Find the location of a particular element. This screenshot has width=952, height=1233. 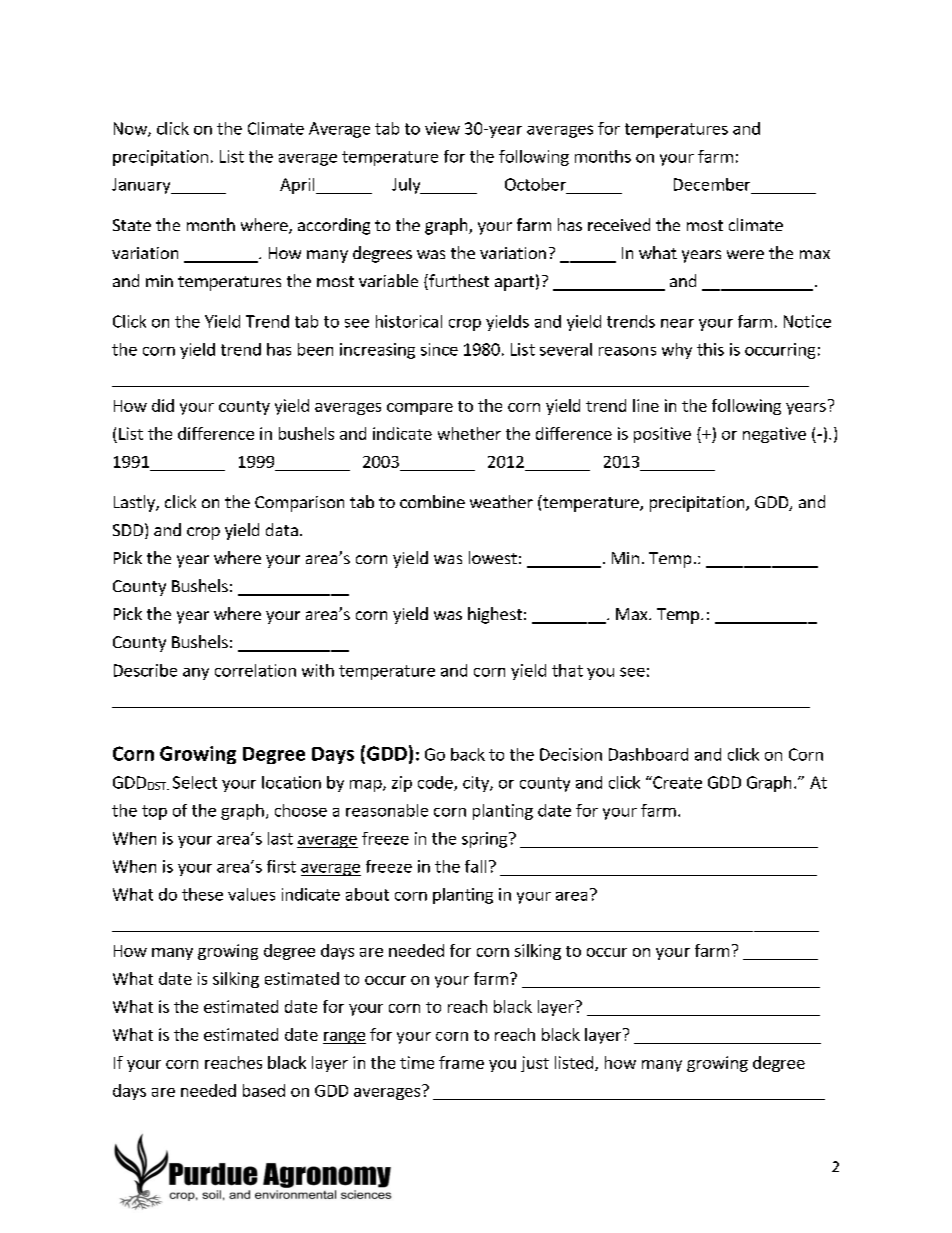

Now is located at coordinates (131, 129).
